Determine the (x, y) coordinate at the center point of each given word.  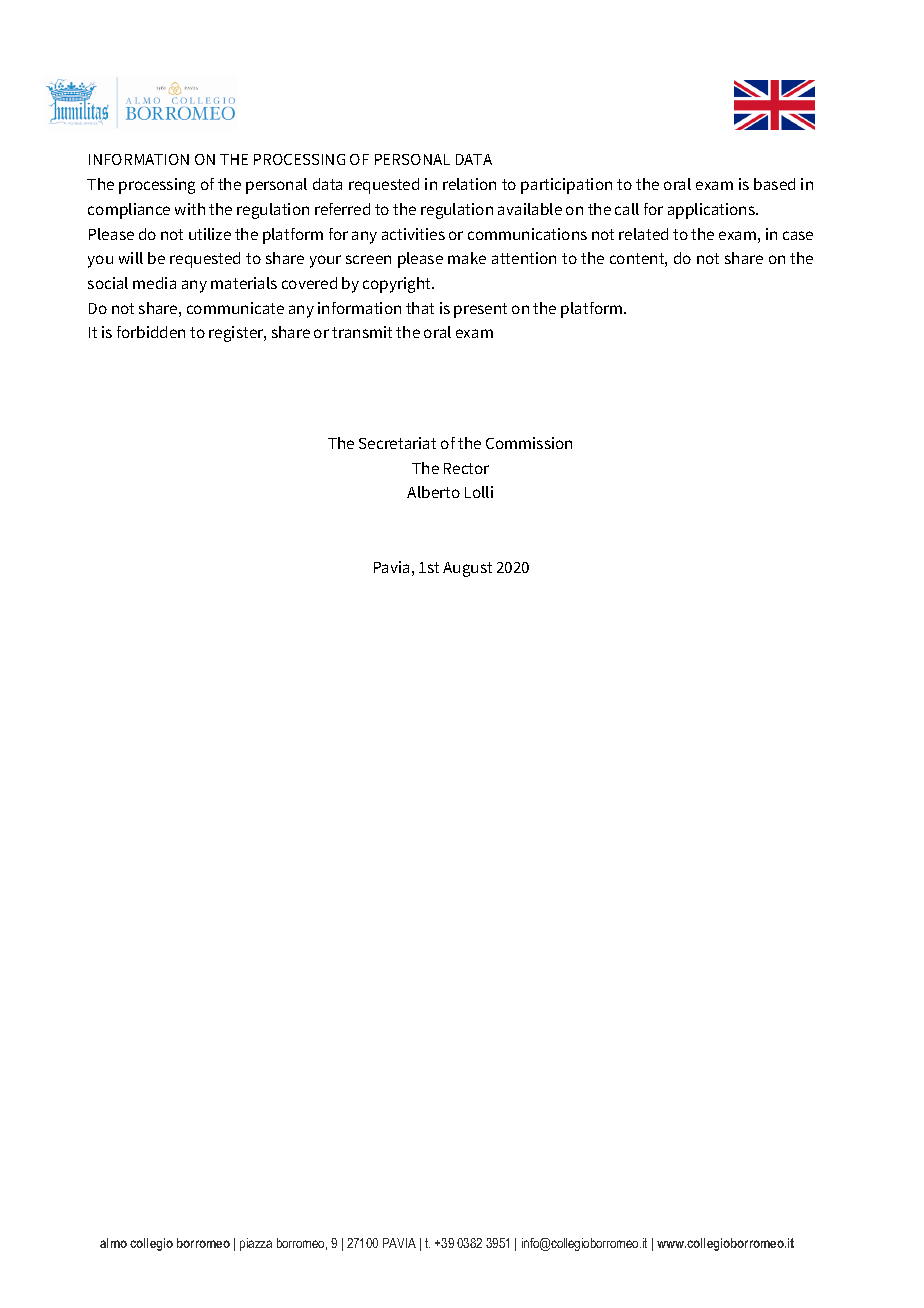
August (467, 569)
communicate (235, 308)
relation (469, 184)
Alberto (433, 492)
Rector (466, 468)
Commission (529, 443)
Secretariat (397, 443)
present (480, 310)
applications (712, 211)
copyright (398, 285)
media (154, 283)
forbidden (151, 332)
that (420, 308)
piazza (256, 1244)
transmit (362, 332)
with (190, 209)
